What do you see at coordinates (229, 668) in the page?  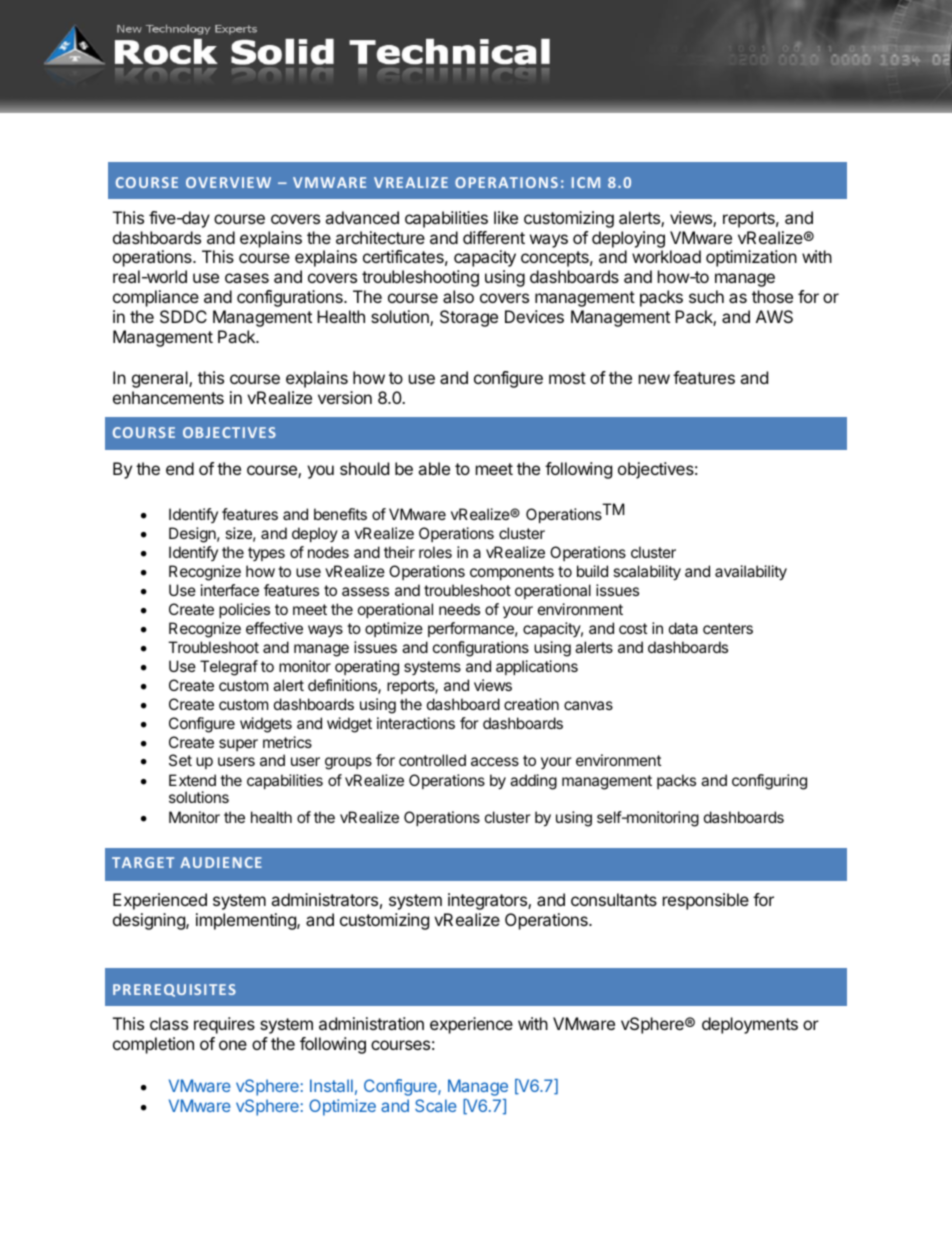 I see `Telegraf` at bounding box center [229, 668].
